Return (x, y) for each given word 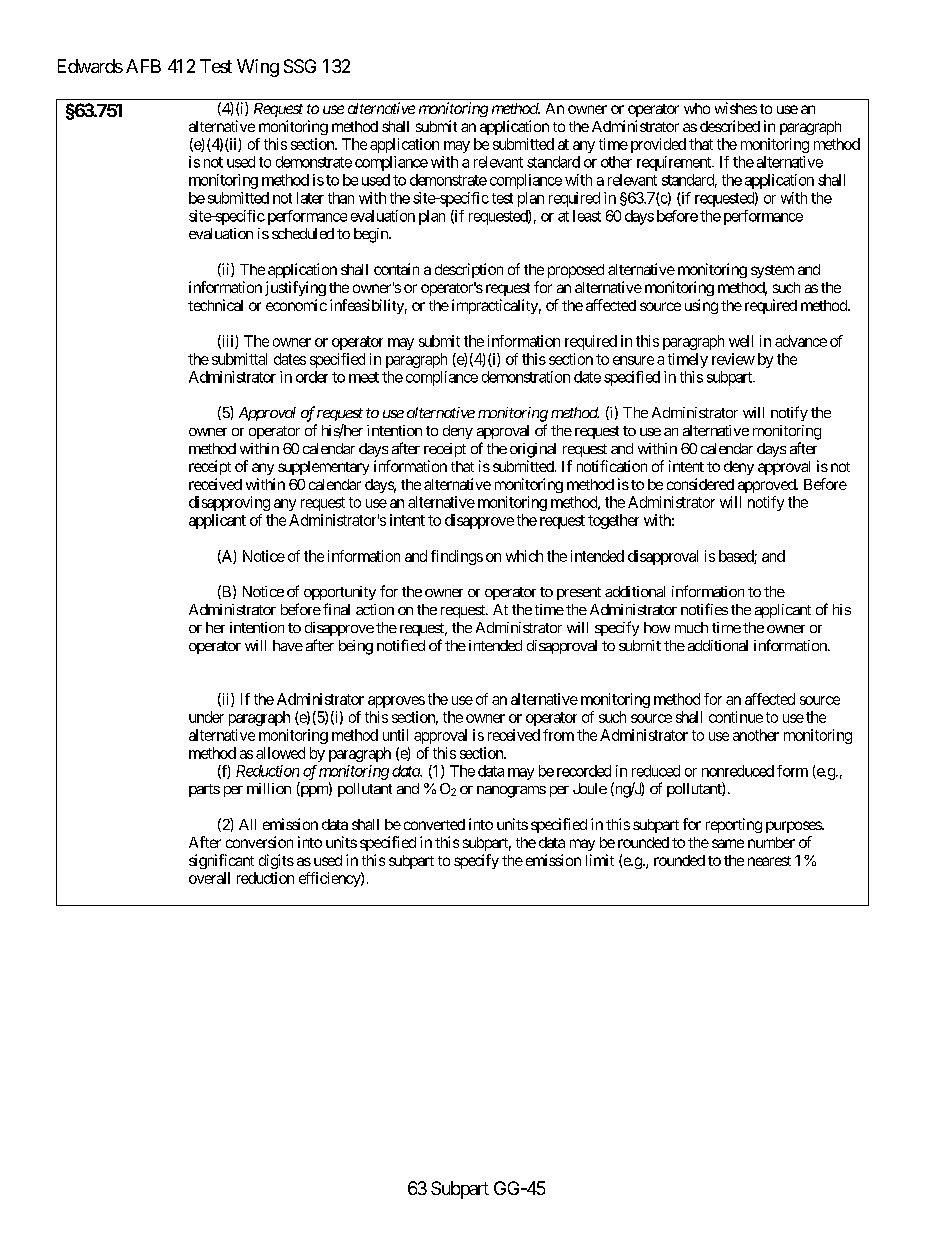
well (741, 341)
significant (221, 861)
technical (215, 305)
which (524, 556)
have (288, 645)
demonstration (526, 377)
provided (658, 145)
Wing (258, 68)
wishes (736, 108)
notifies (704, 609)
